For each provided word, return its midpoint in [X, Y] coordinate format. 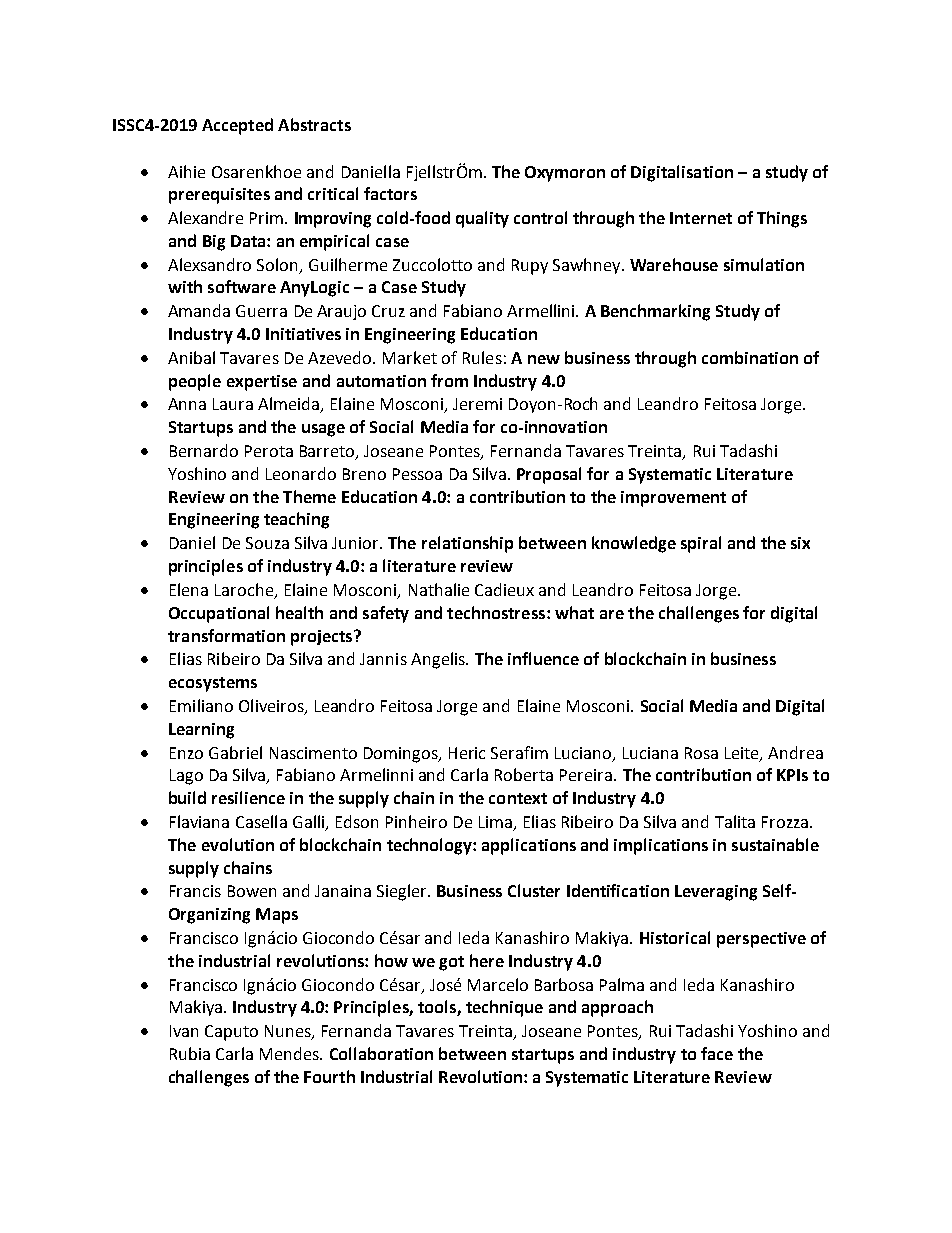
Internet [701, 218]
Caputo [231, 1033]
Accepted [237, 126]
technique [504, 1008]
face [717, 1053]
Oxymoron [565, 174]
